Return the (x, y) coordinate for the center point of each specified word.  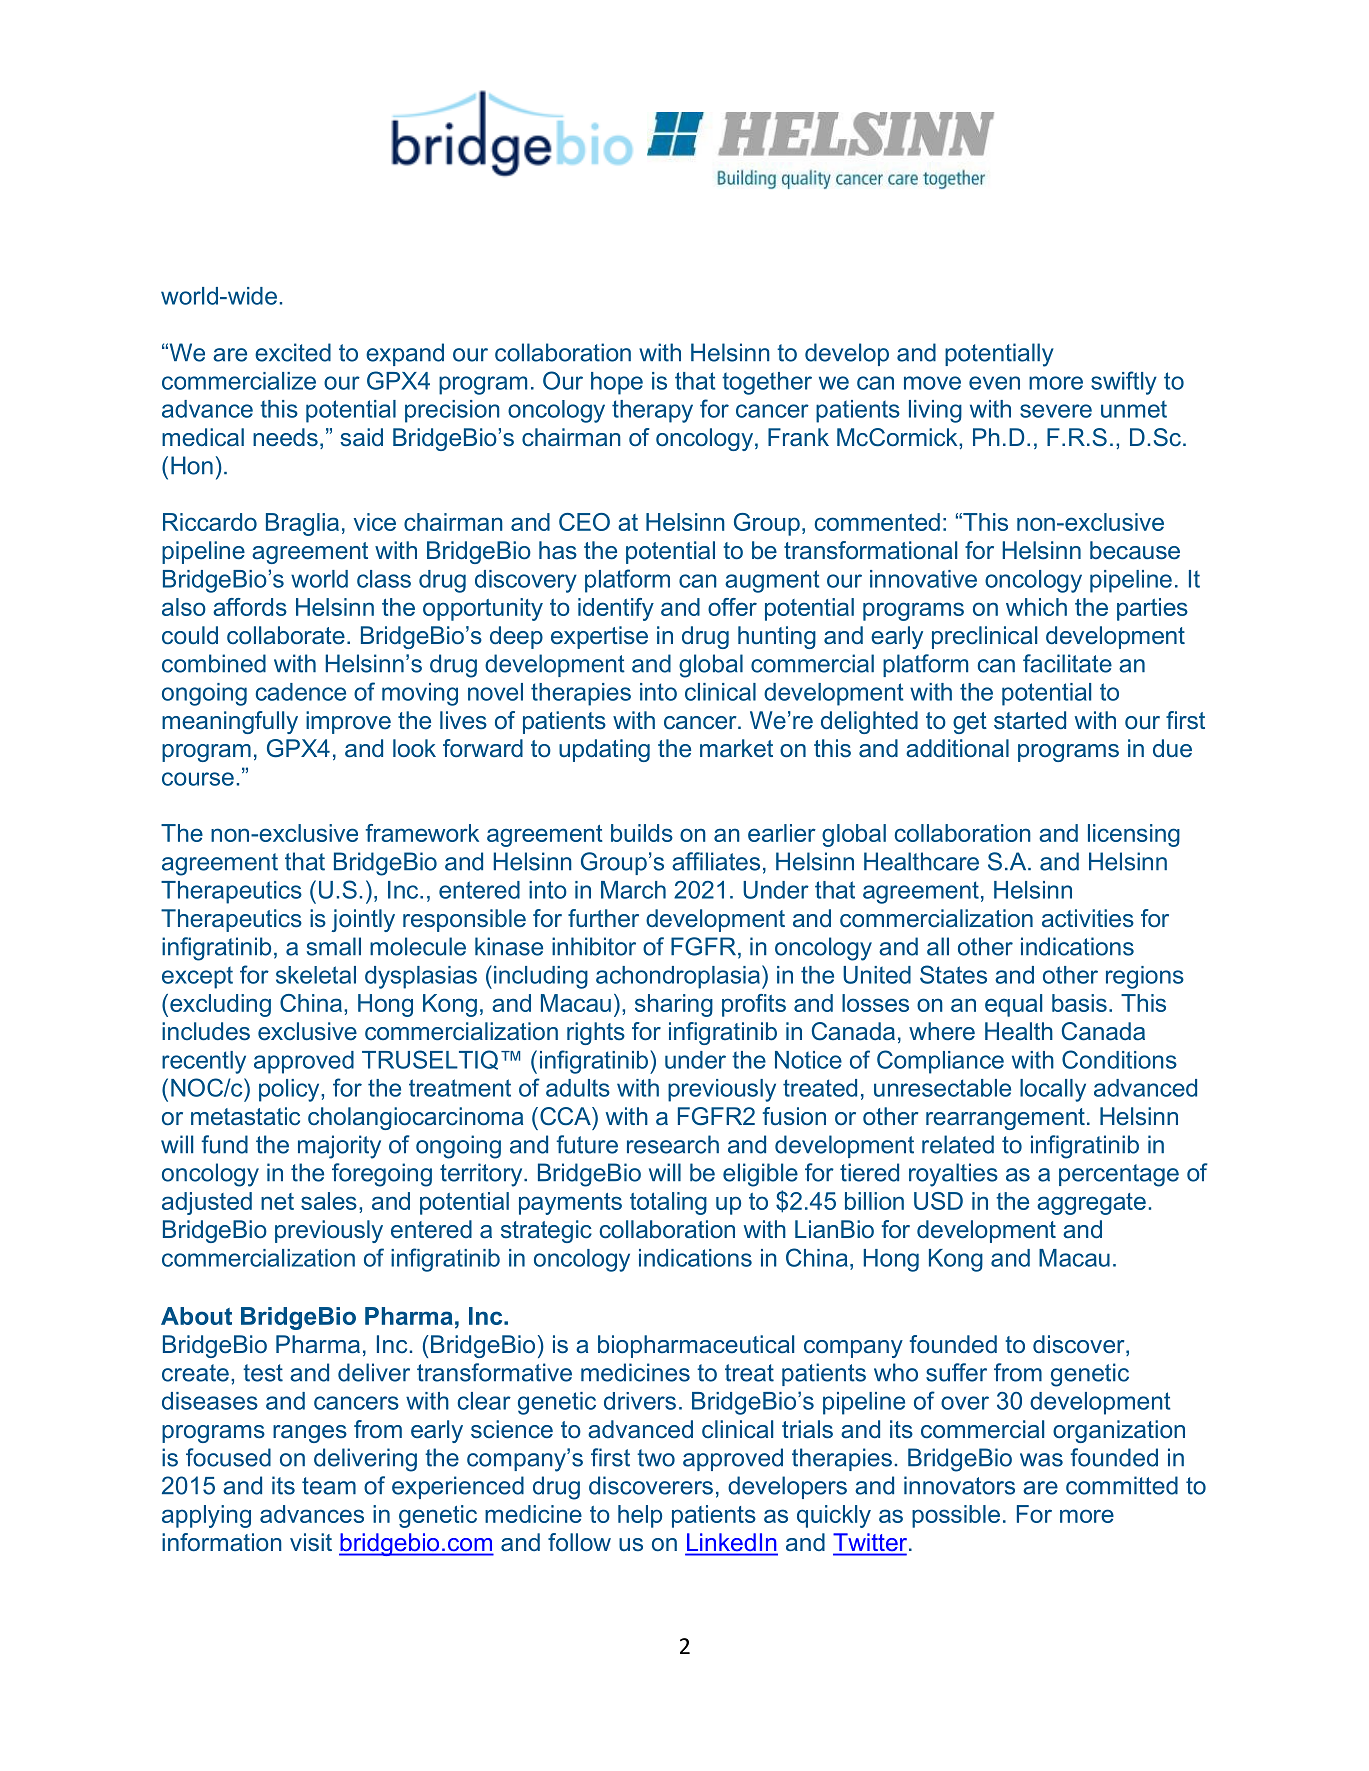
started (1030, 720)
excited (293, 352)
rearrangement (1005, 1119)
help (640, 1516)
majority (339, 1147)
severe (1056, 411)
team (329, 1486)
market (736, 748)
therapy (652, 411)
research (673, 1144)
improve (348, 722)
